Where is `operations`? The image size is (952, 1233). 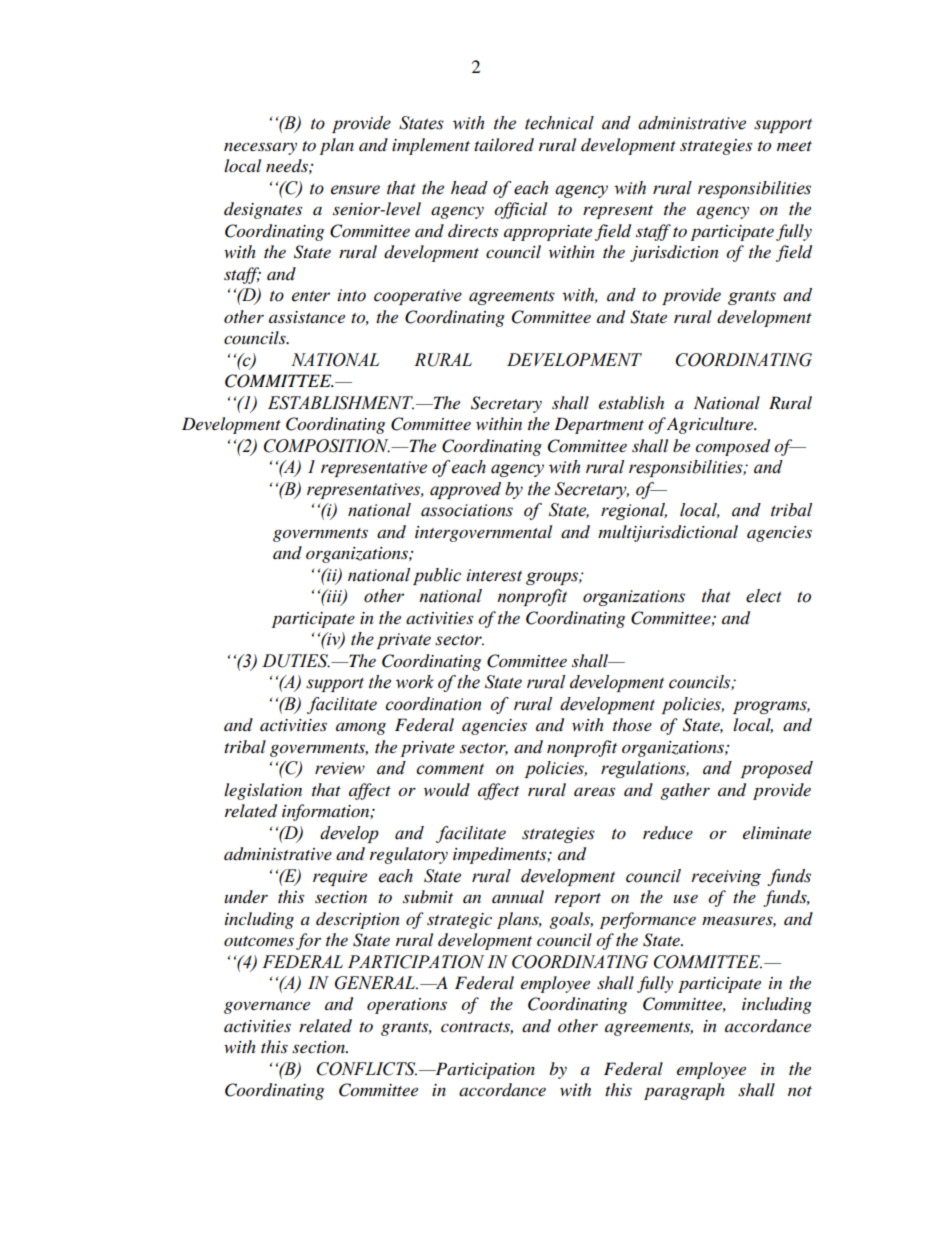
operations is located at coordinates (407, 1006).
